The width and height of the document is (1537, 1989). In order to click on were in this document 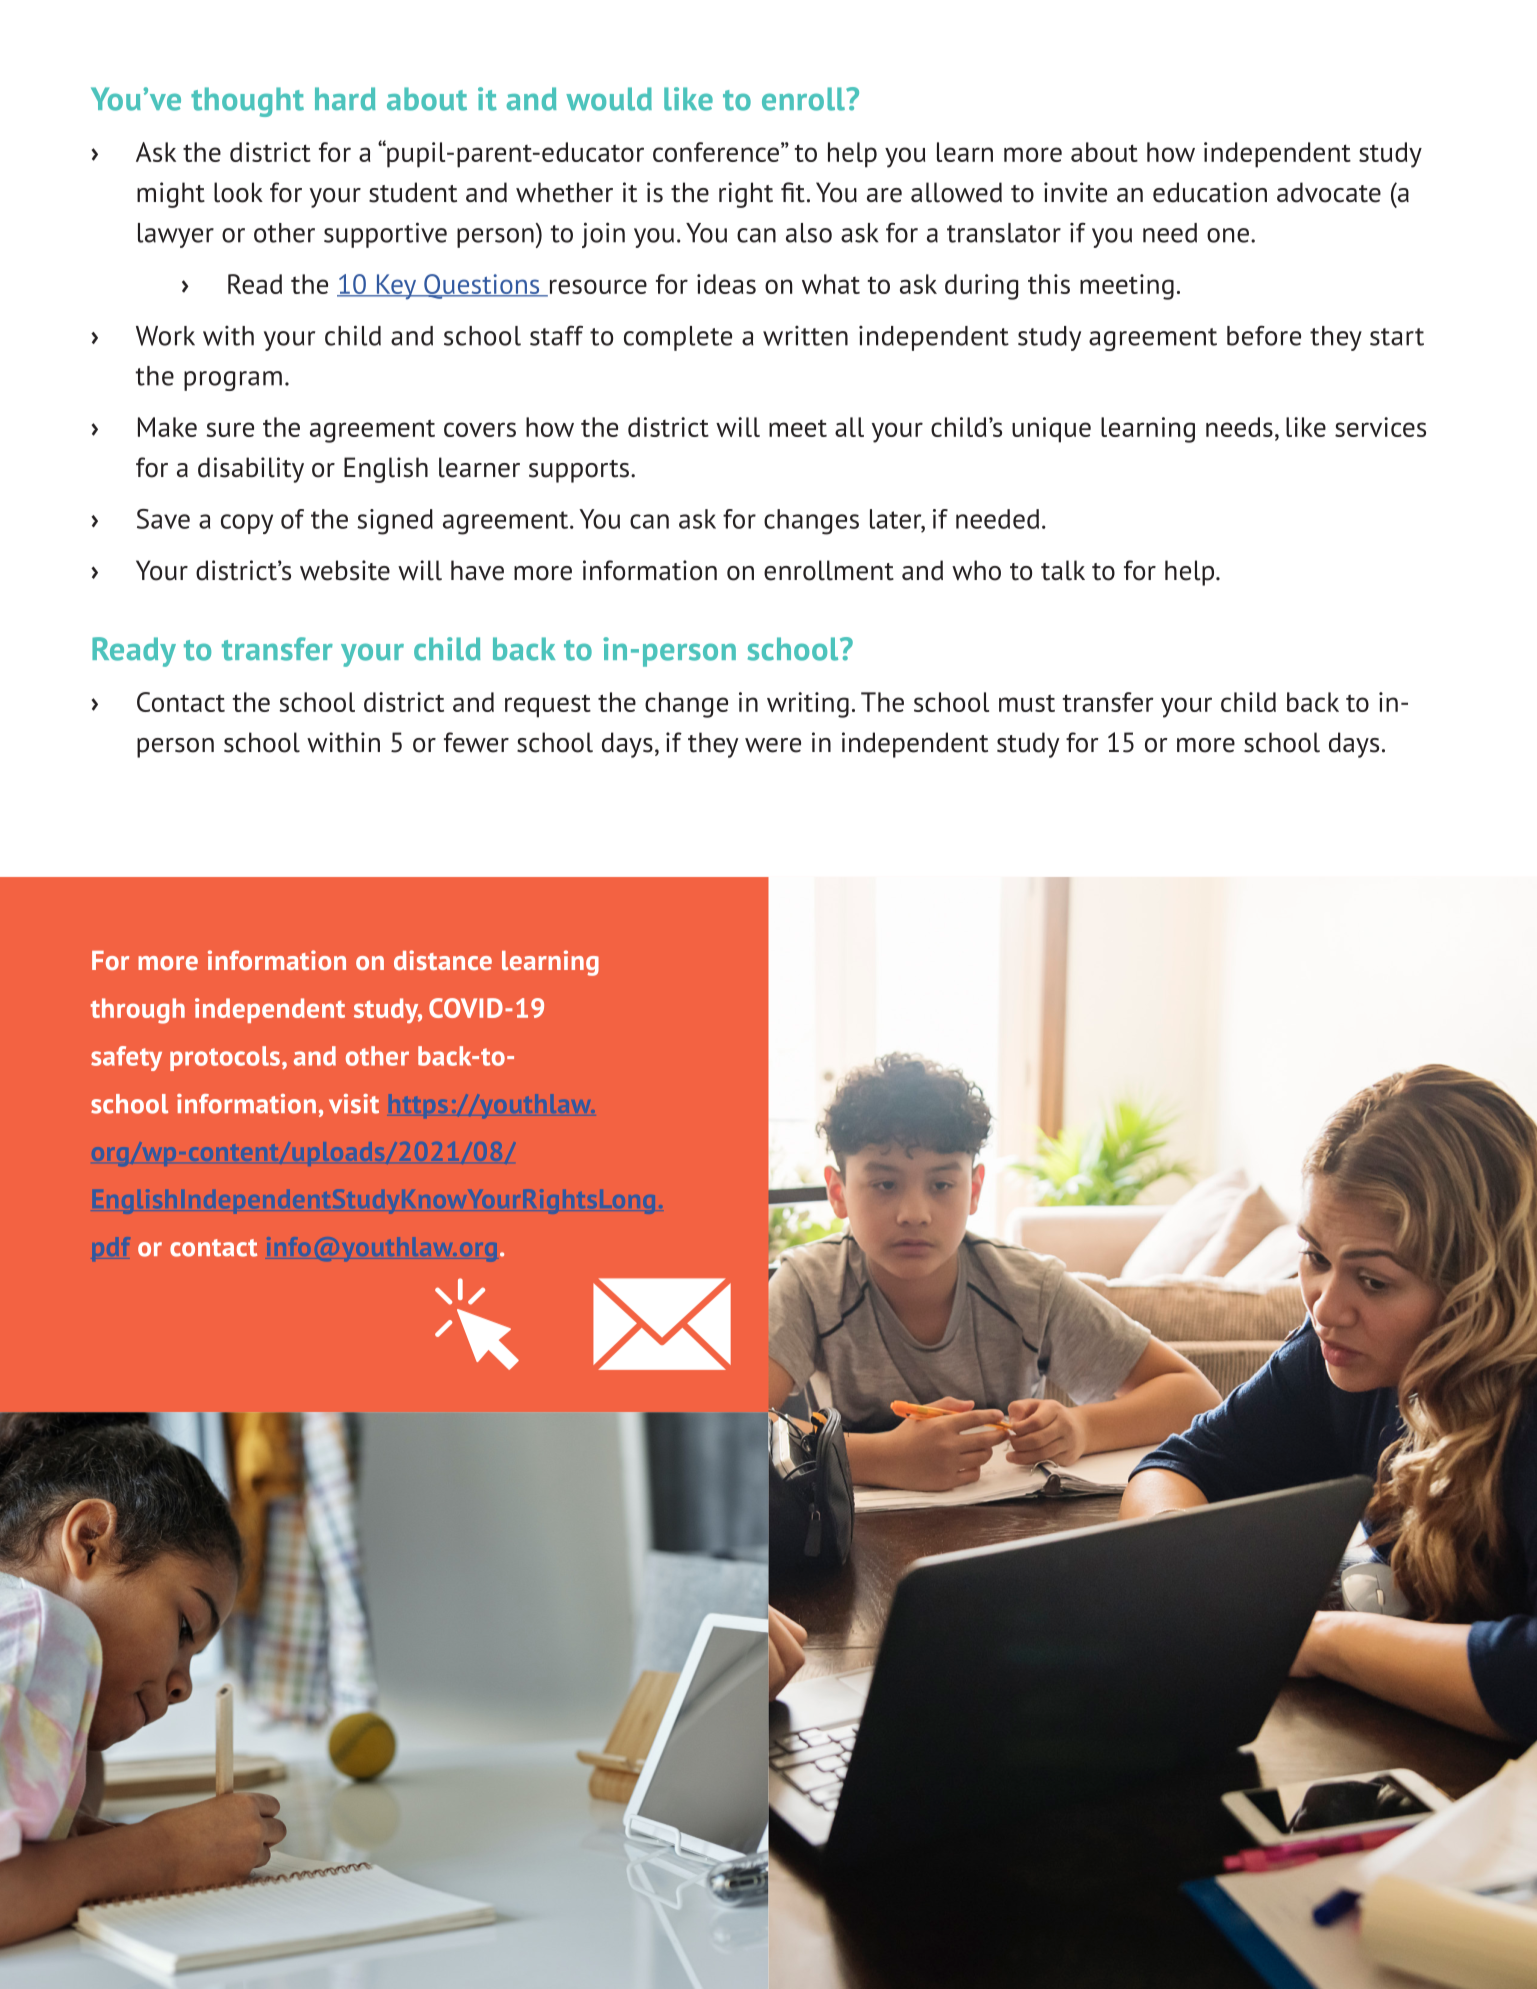, I will do `click(773, 745)`.
